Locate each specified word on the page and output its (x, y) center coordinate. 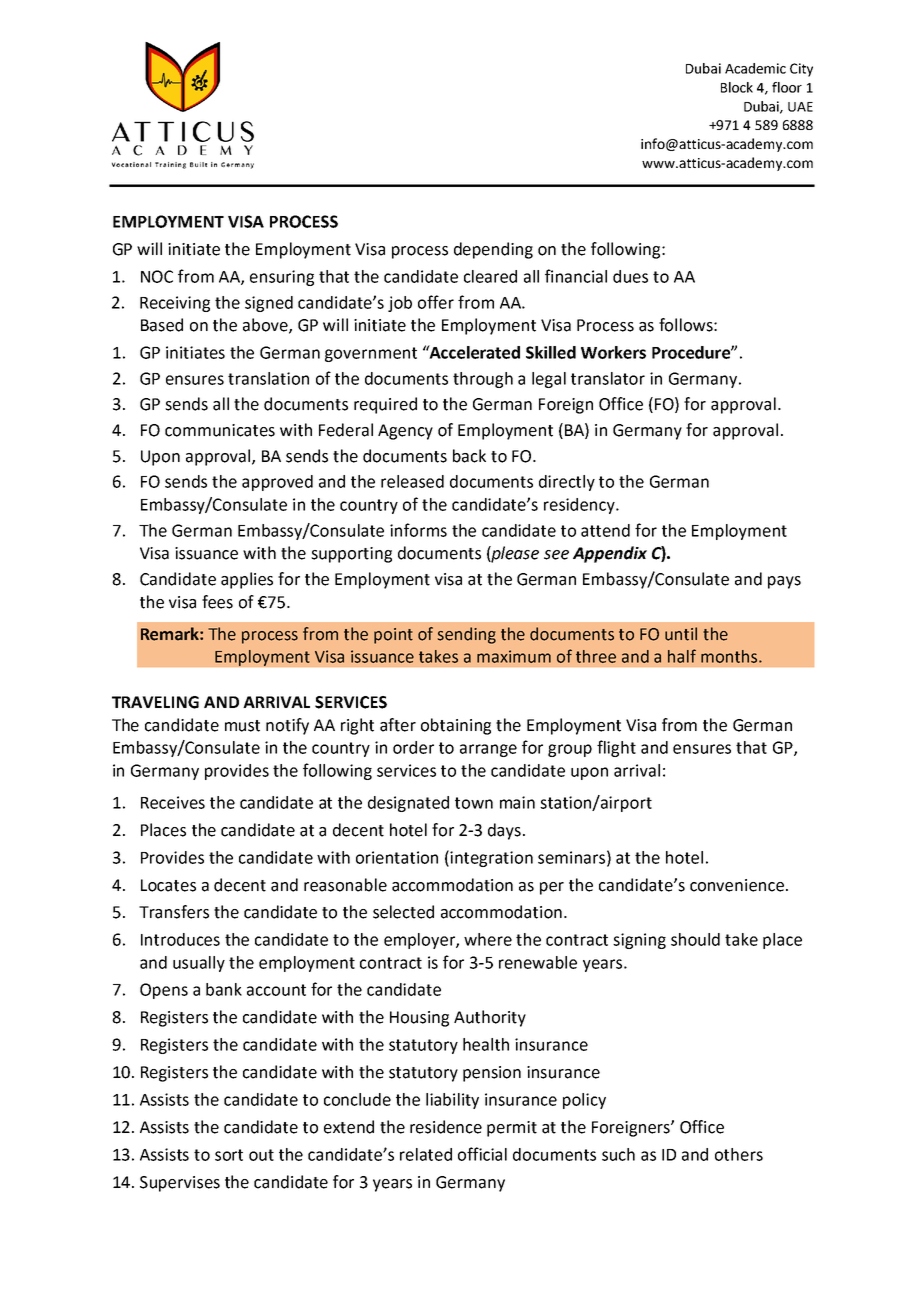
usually (199, 964)
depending (493, 250)
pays (784, 582)
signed (269, 304)
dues (630, 276)
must (242, 726)
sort (229, 1155)
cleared (490, 276)
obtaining (456, 726)
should (695, 939)
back (469, 456)
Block (737, 87)
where (488, 939)
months (730, 656)
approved (277, 483)
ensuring (282, 278)
